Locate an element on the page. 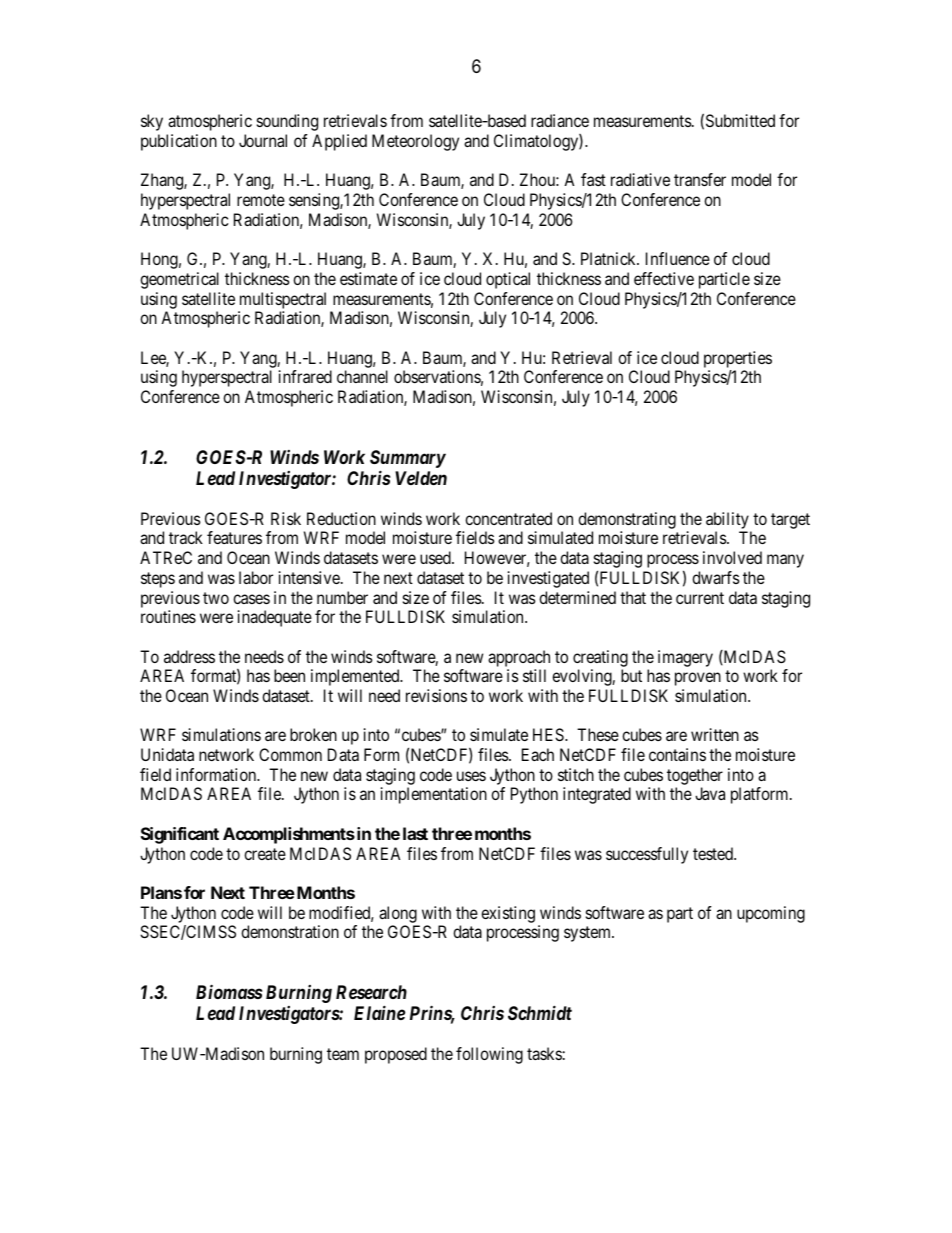  Meteorology is located at coordinates (415, 142).
